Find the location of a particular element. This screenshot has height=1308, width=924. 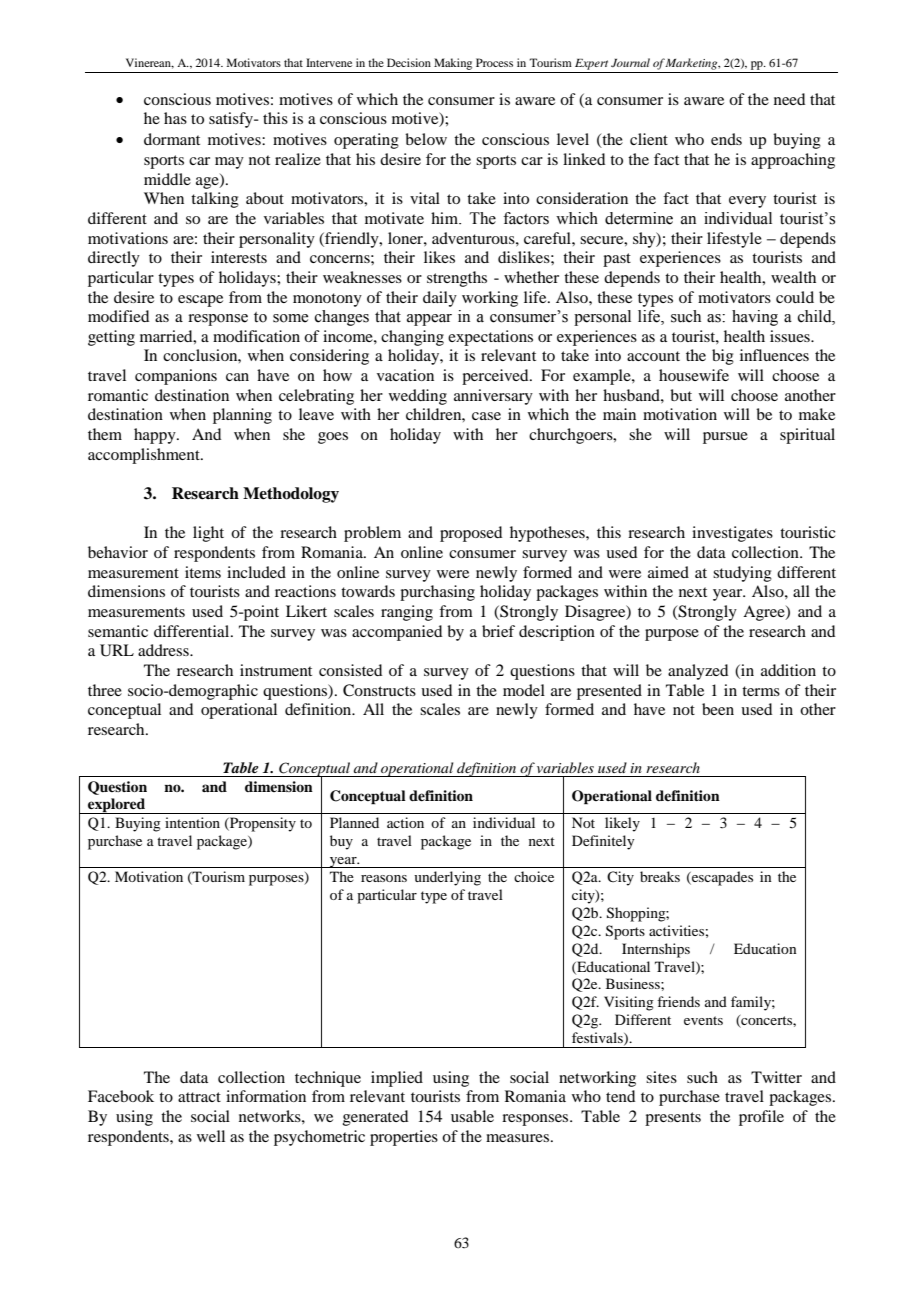

intention is located at coordinates (192, 822).
